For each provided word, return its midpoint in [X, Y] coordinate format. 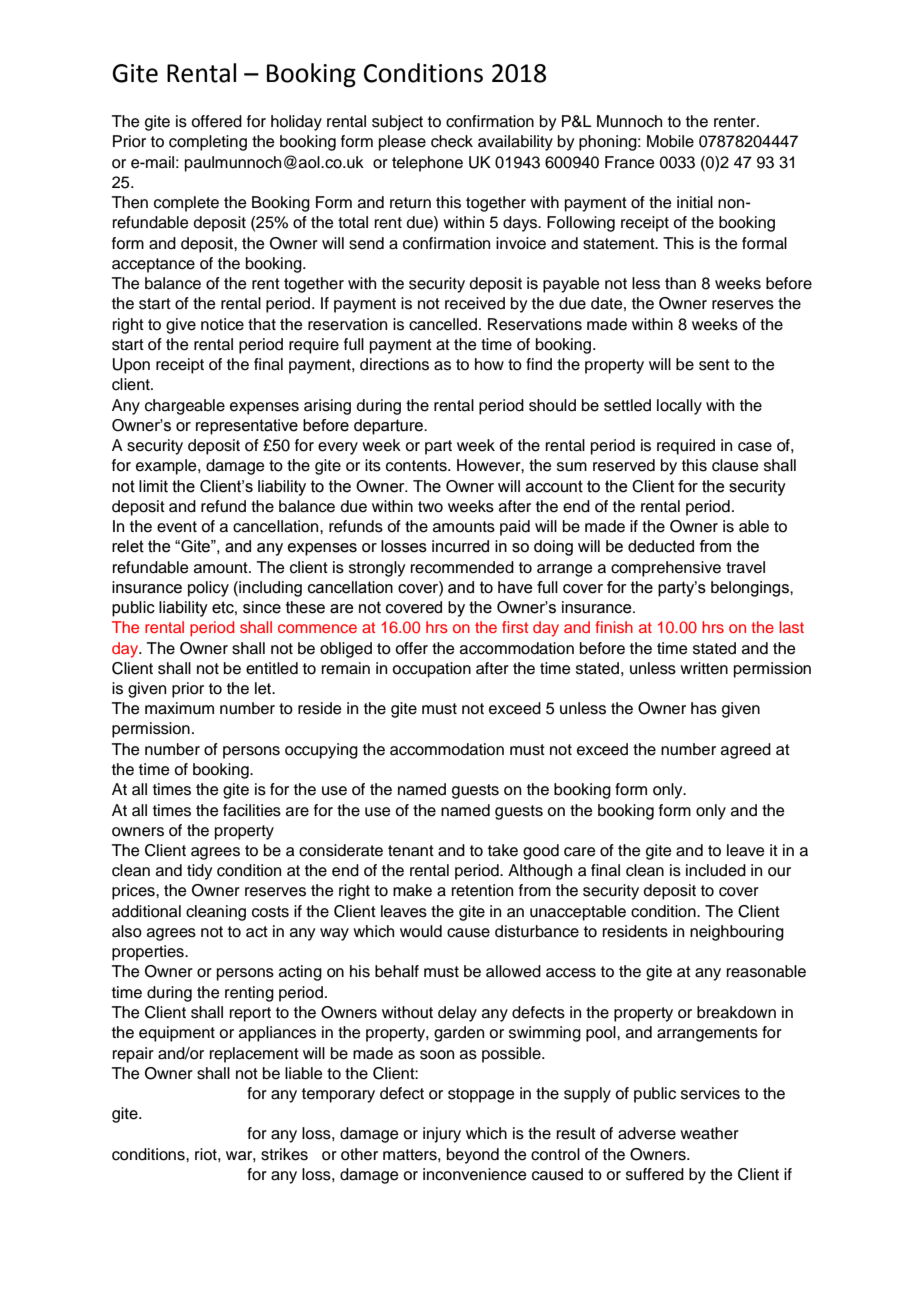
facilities [252, 810]
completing [208, 143]
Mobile [670, 141]
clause [735, 465]
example [167, 467]
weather [709, 1133]
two [430, 507]
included [716, 870]
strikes [284, 1154]
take [503, 850]
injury [442, 1135]
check [452, 141]
